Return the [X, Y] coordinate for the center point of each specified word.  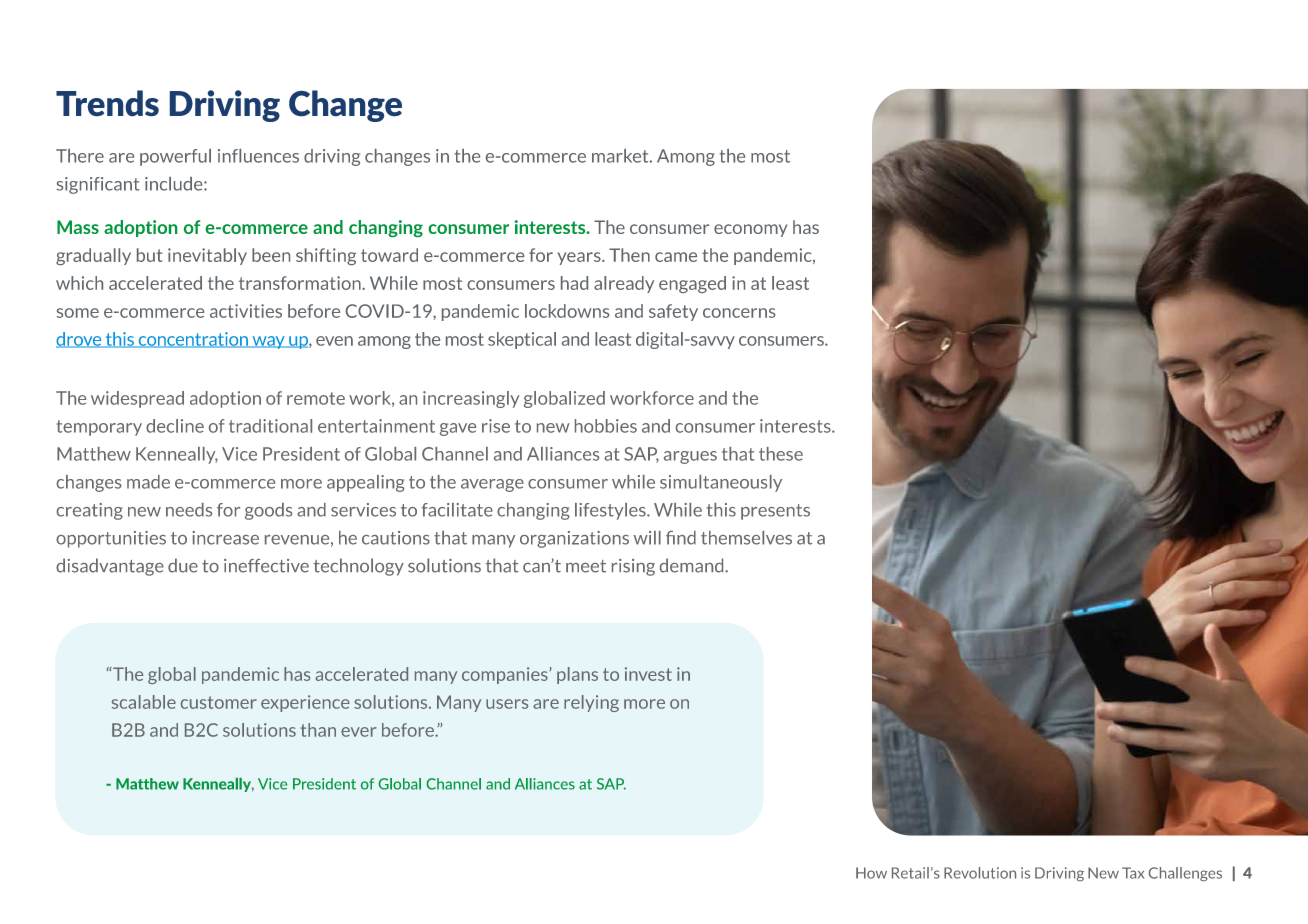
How [871, 873]
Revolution [980, 873]
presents [775, 512]
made [148, 482]
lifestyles [611, 511]
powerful [175, 157]
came [676, 257]
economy [750, 230]
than [318, 730]
